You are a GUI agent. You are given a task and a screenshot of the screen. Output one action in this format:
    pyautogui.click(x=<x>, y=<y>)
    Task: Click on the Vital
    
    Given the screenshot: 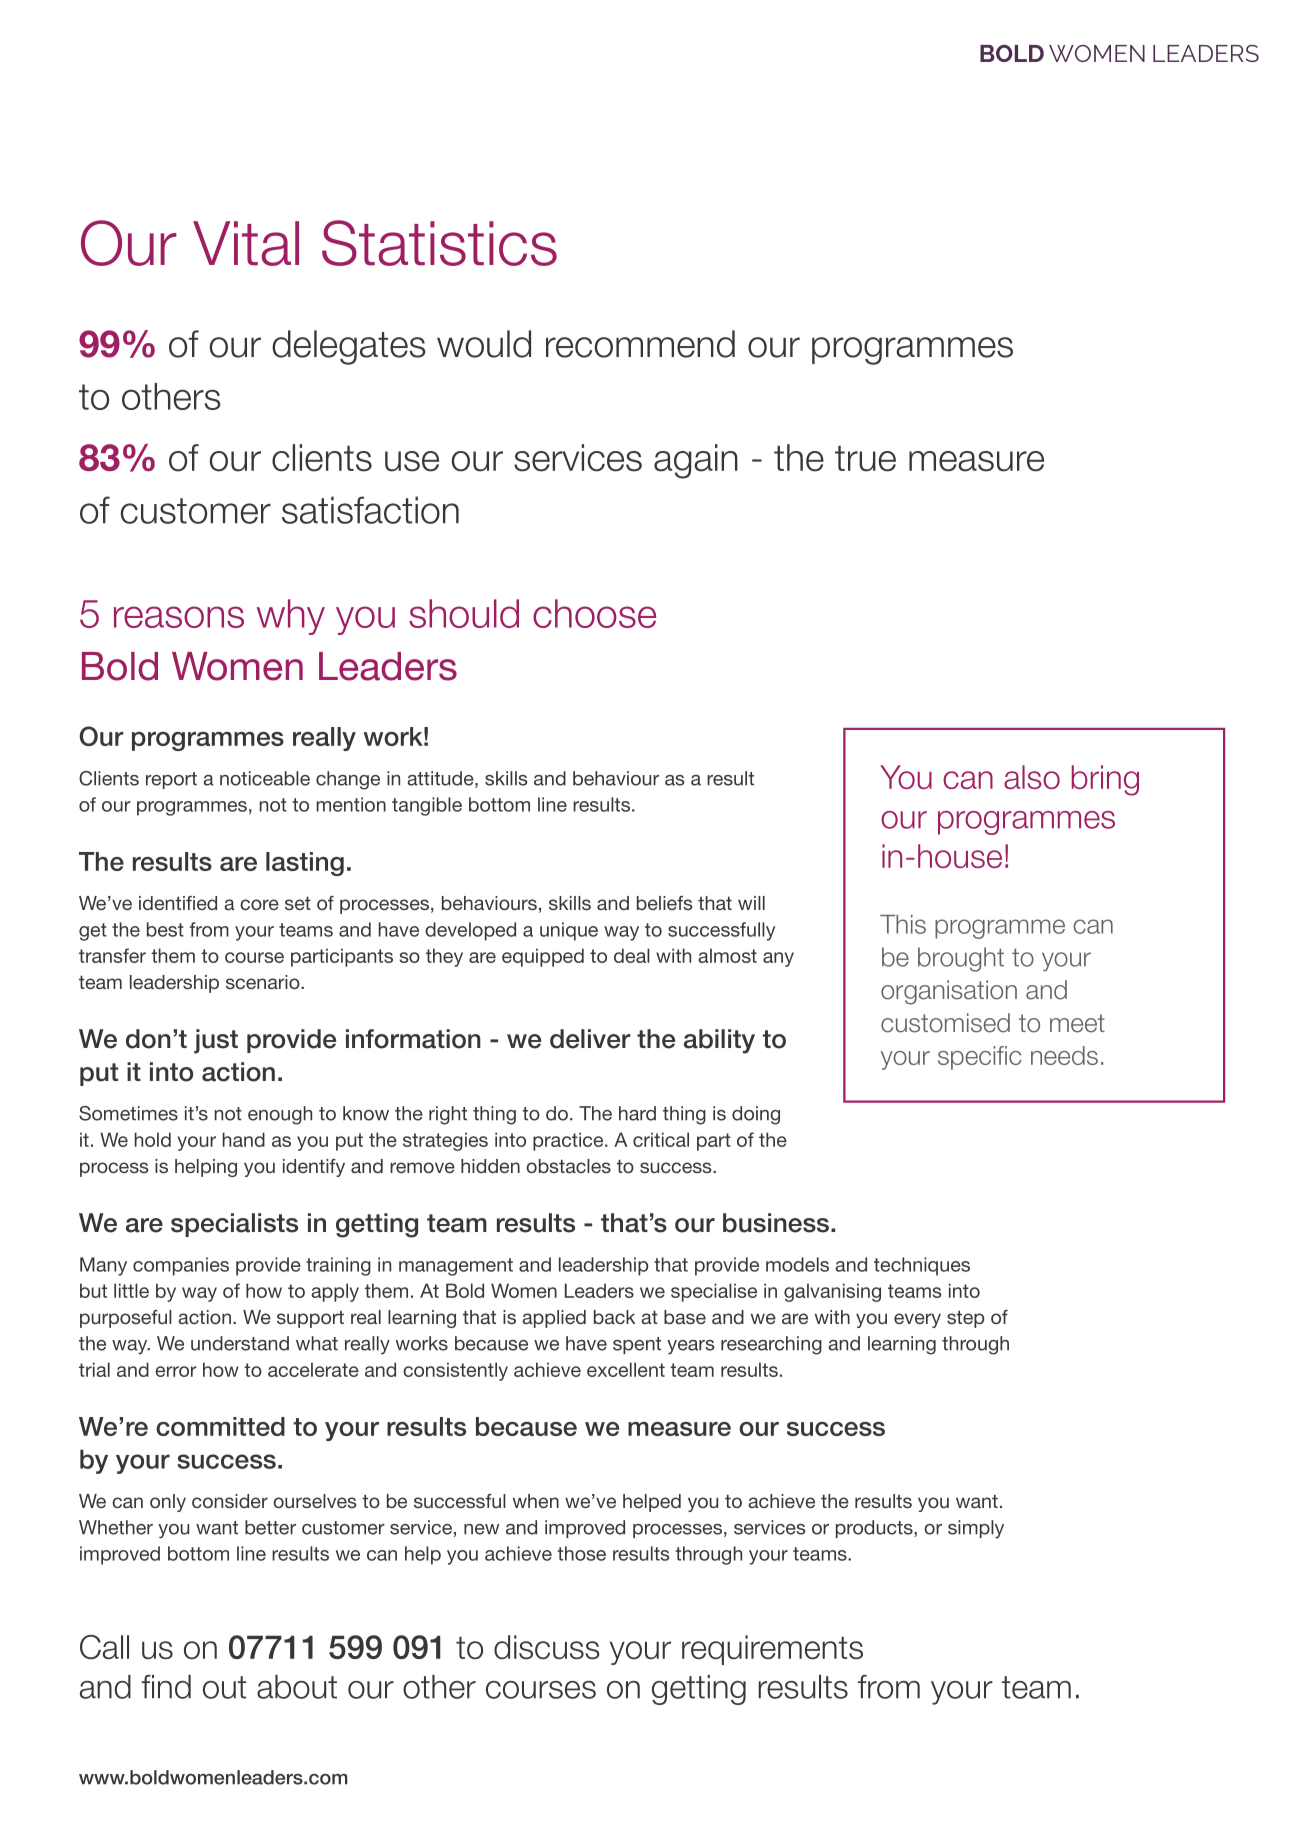 What is the action you would take?
    pyautogui.click(x=246, y=243)
